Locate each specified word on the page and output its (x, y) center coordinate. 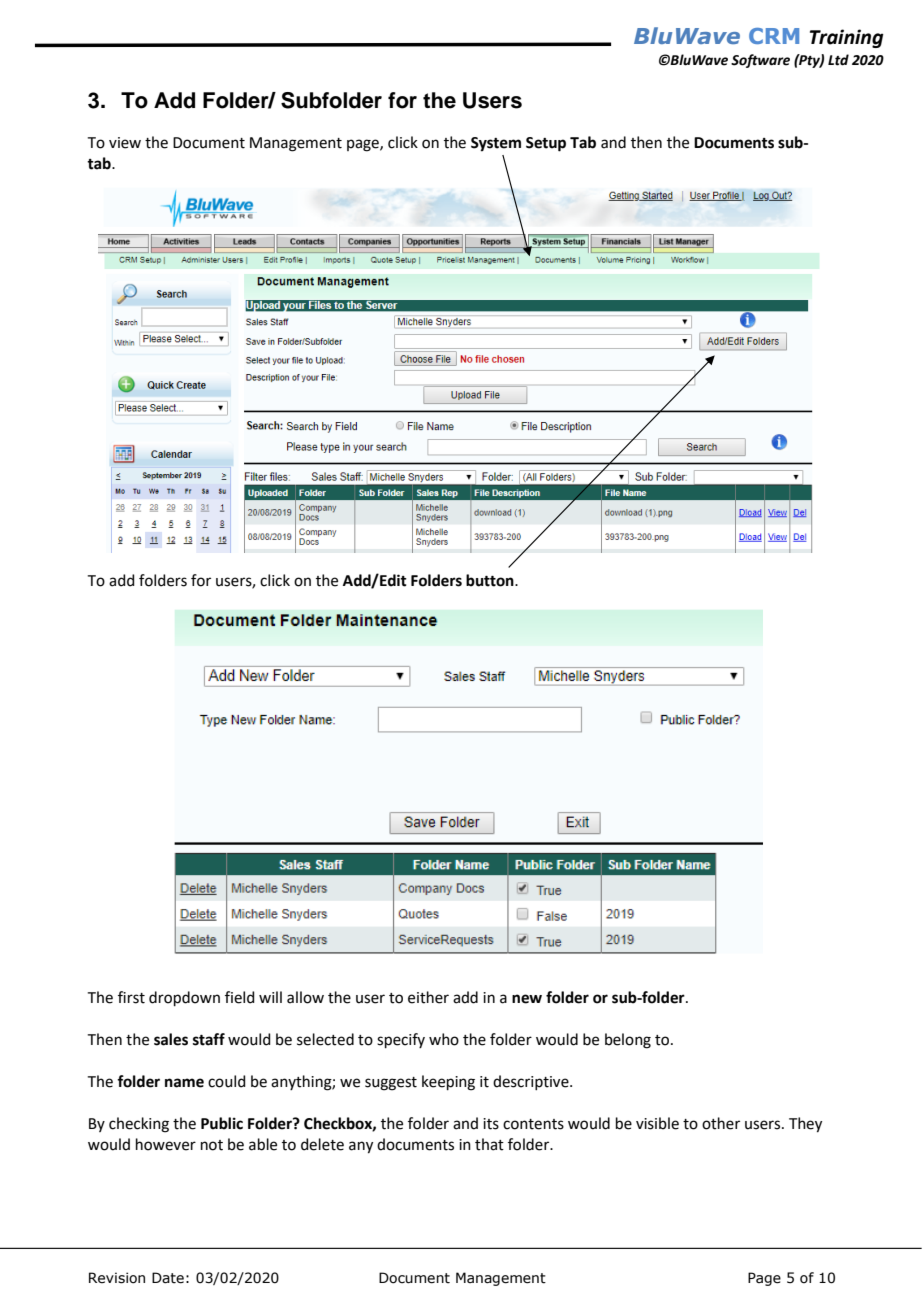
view (125, 143)
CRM (774, 36)
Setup (546, 144)
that (489, 1144)
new (527, 999)
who (444, 1039)
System (496, 144)
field (240, 997)
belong (628, 1041)
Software (760, 61)
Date (168, 1278)
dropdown (184, 998)
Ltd (838, 60)
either (428, 997)
